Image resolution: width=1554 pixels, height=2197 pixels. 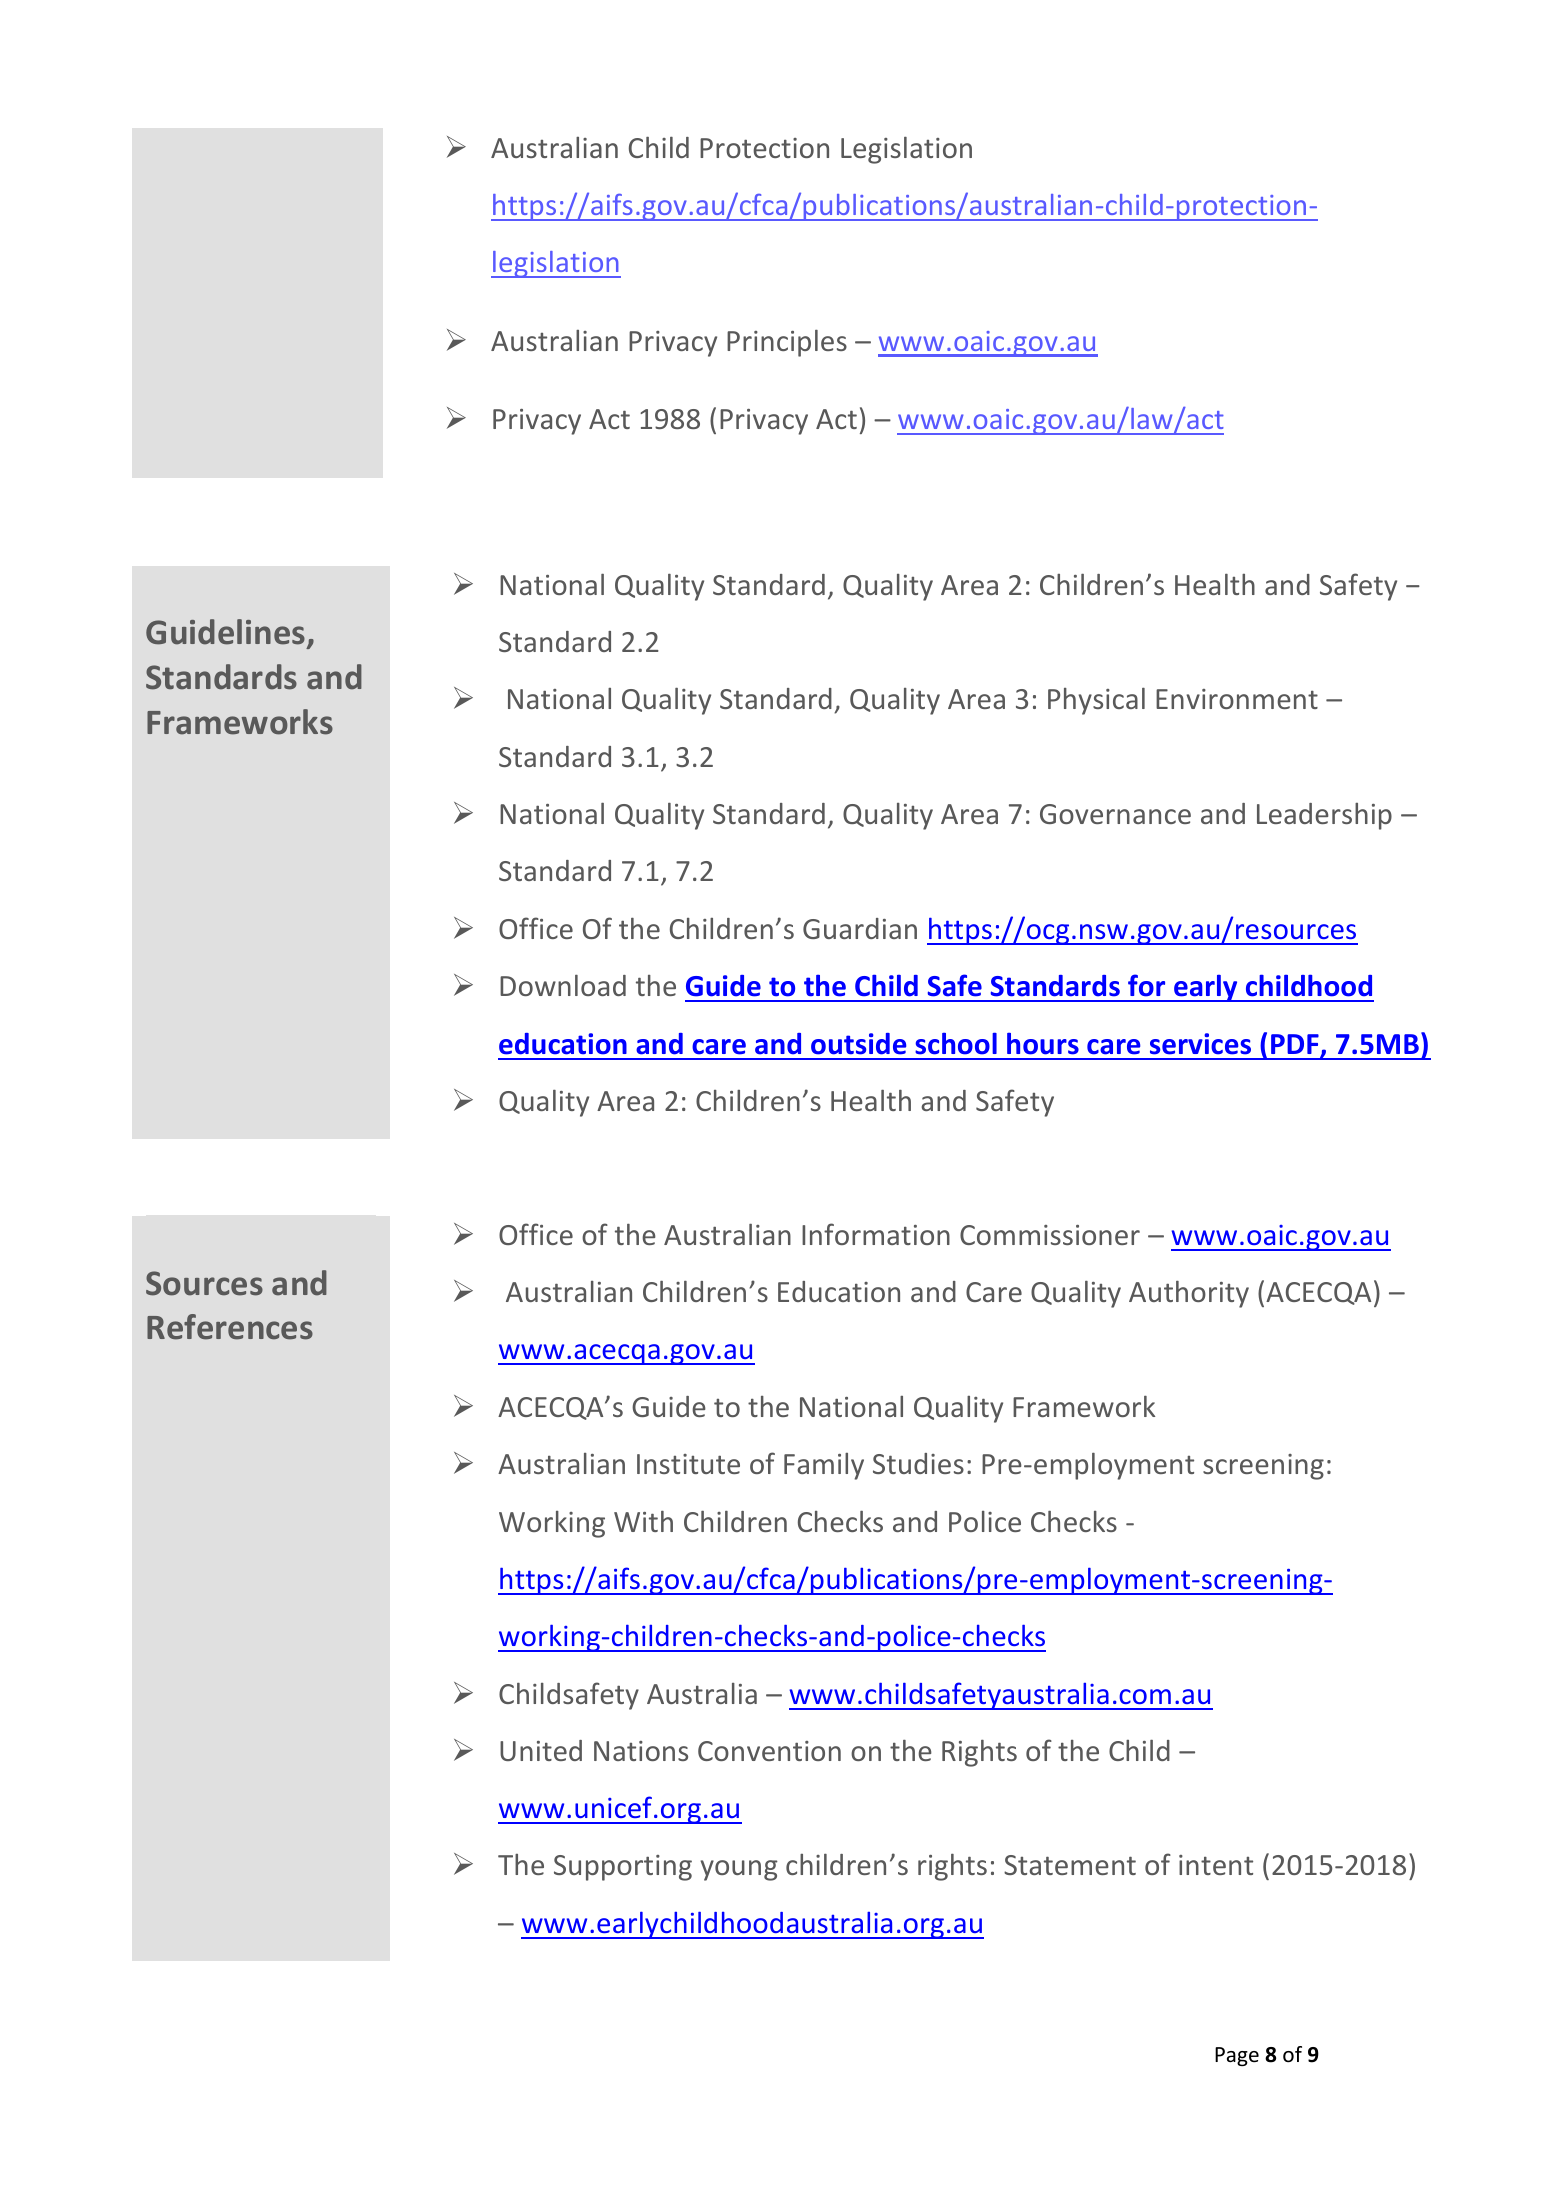 I want to click on Supporting, so click(x=623, y=1868).
